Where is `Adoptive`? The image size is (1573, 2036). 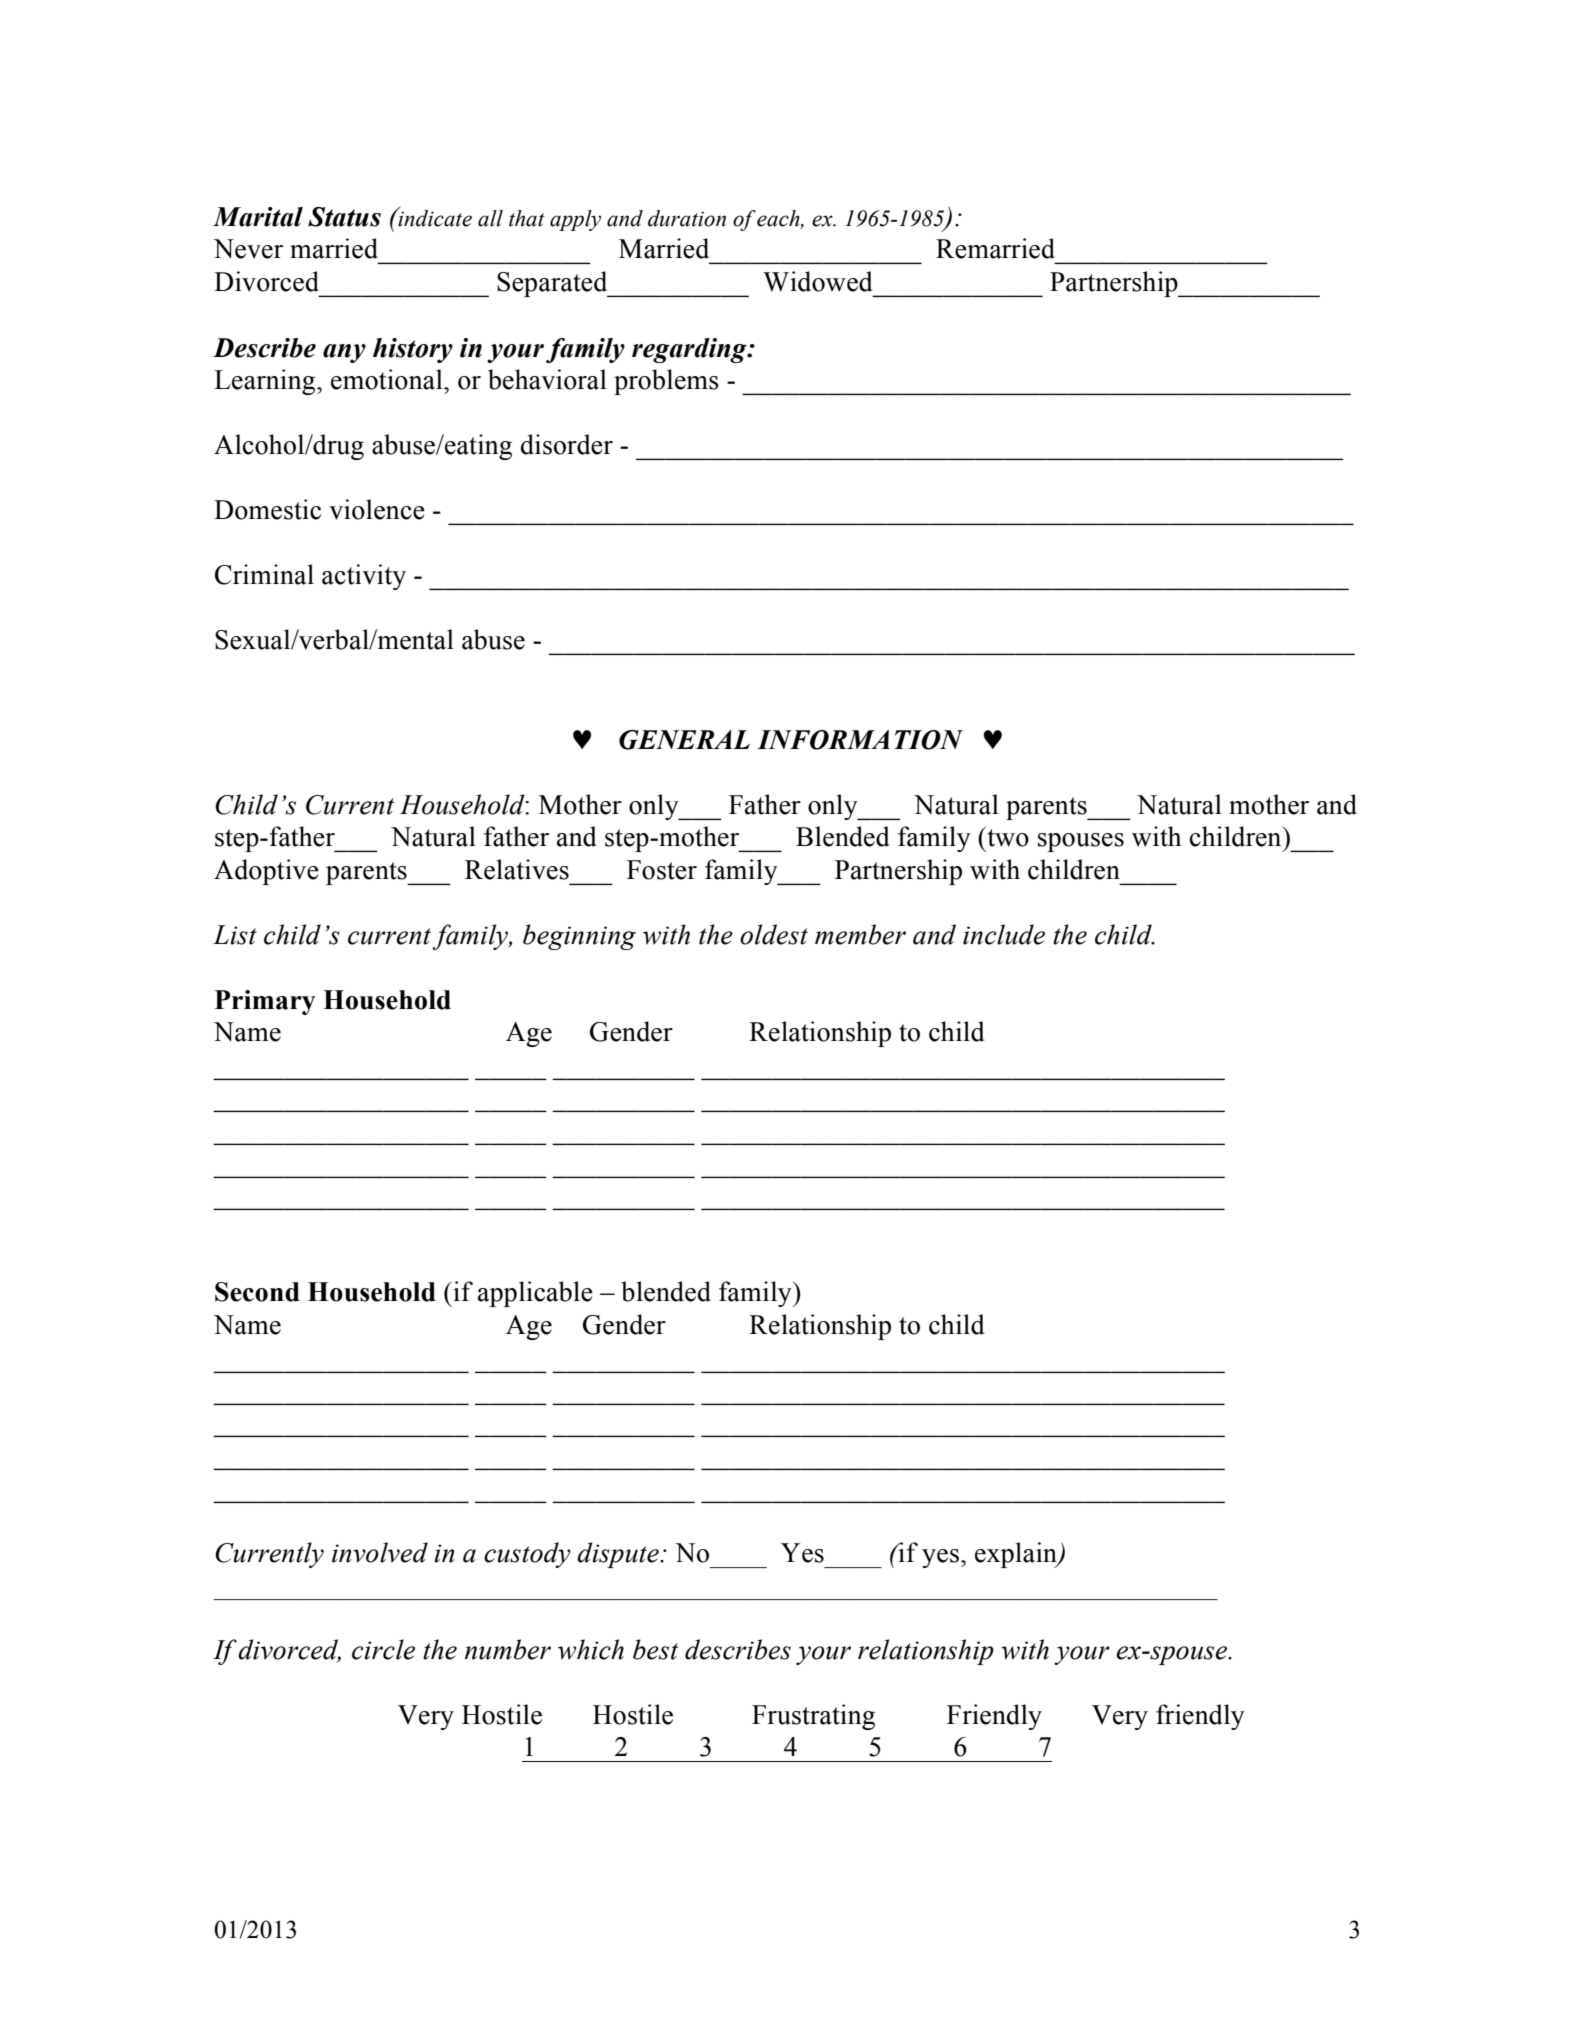
Adoptive is located at coordinates (266, 872).
